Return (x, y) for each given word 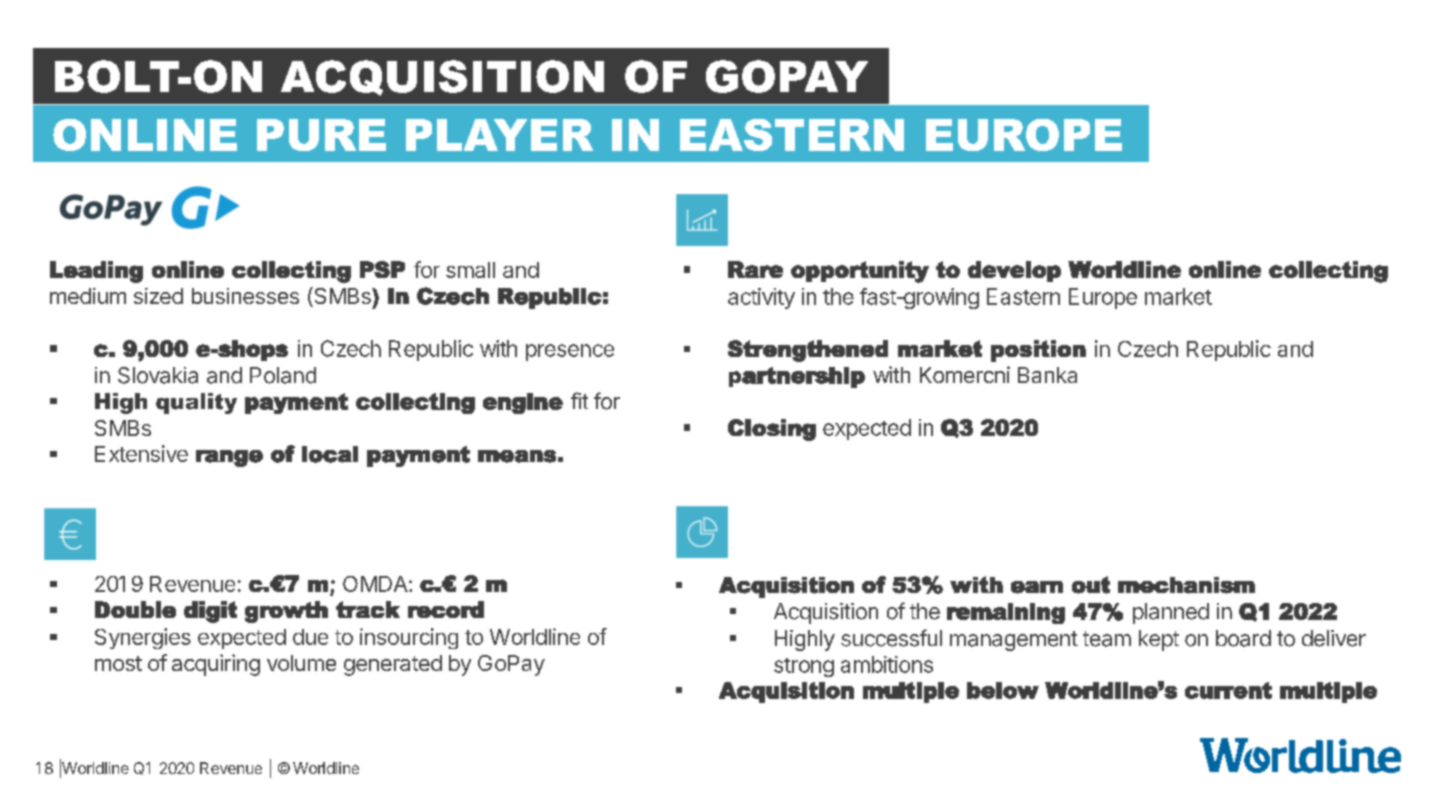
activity (761, 298)
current (1228, 690)
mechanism (1186, 585)
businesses (245, 296)
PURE (321, 135)
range (229, 458)
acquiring (216, 665)
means (517, 456)
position (1038, 351)
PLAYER (499, 135)
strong (804, 667)
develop (1014, 271)
